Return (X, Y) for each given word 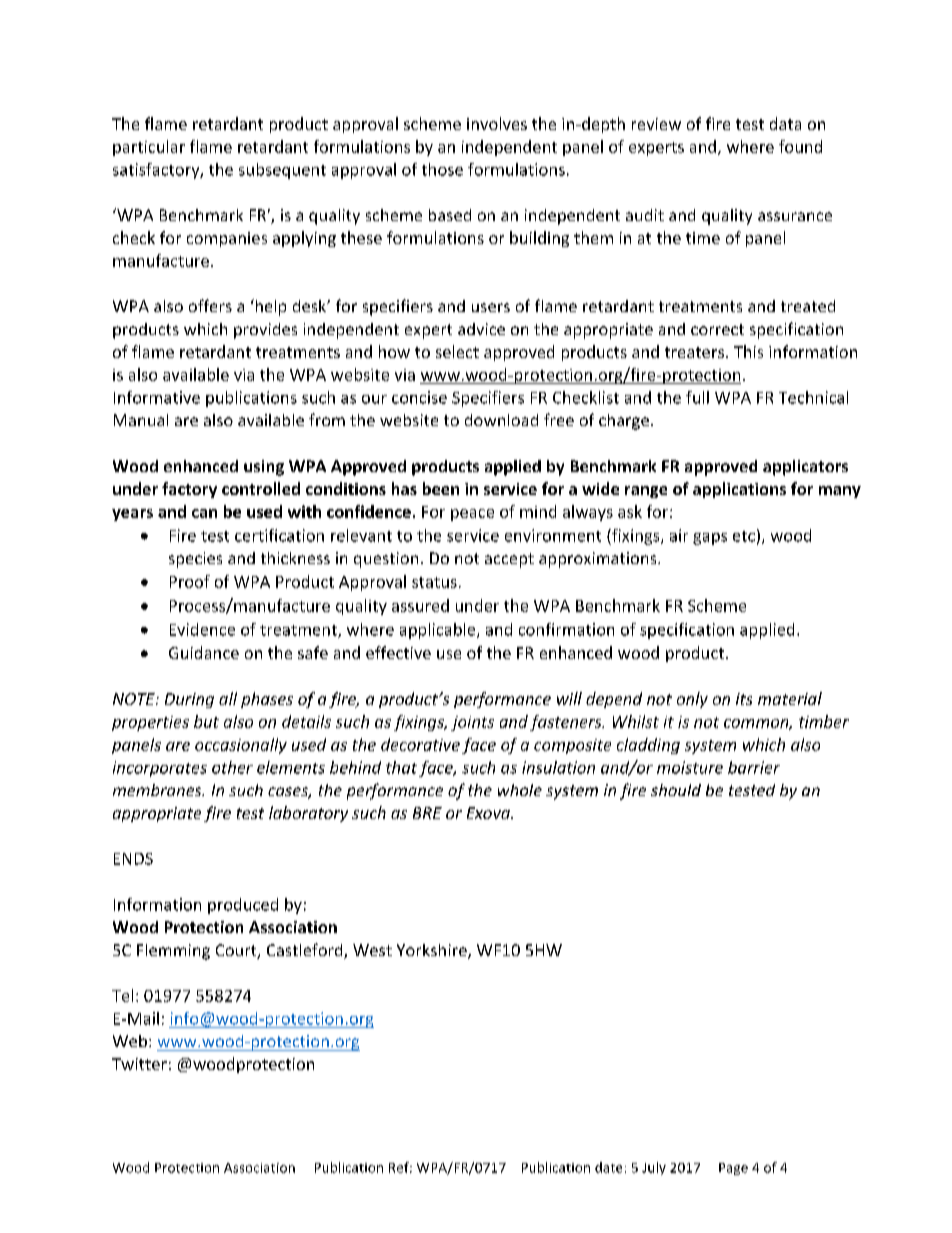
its (744, 699)
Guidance (204, 652)
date (608, 1167)
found (800, 146)
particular (149, 148)
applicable (439, 631)
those (442, 169)
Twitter (139, 1064)
